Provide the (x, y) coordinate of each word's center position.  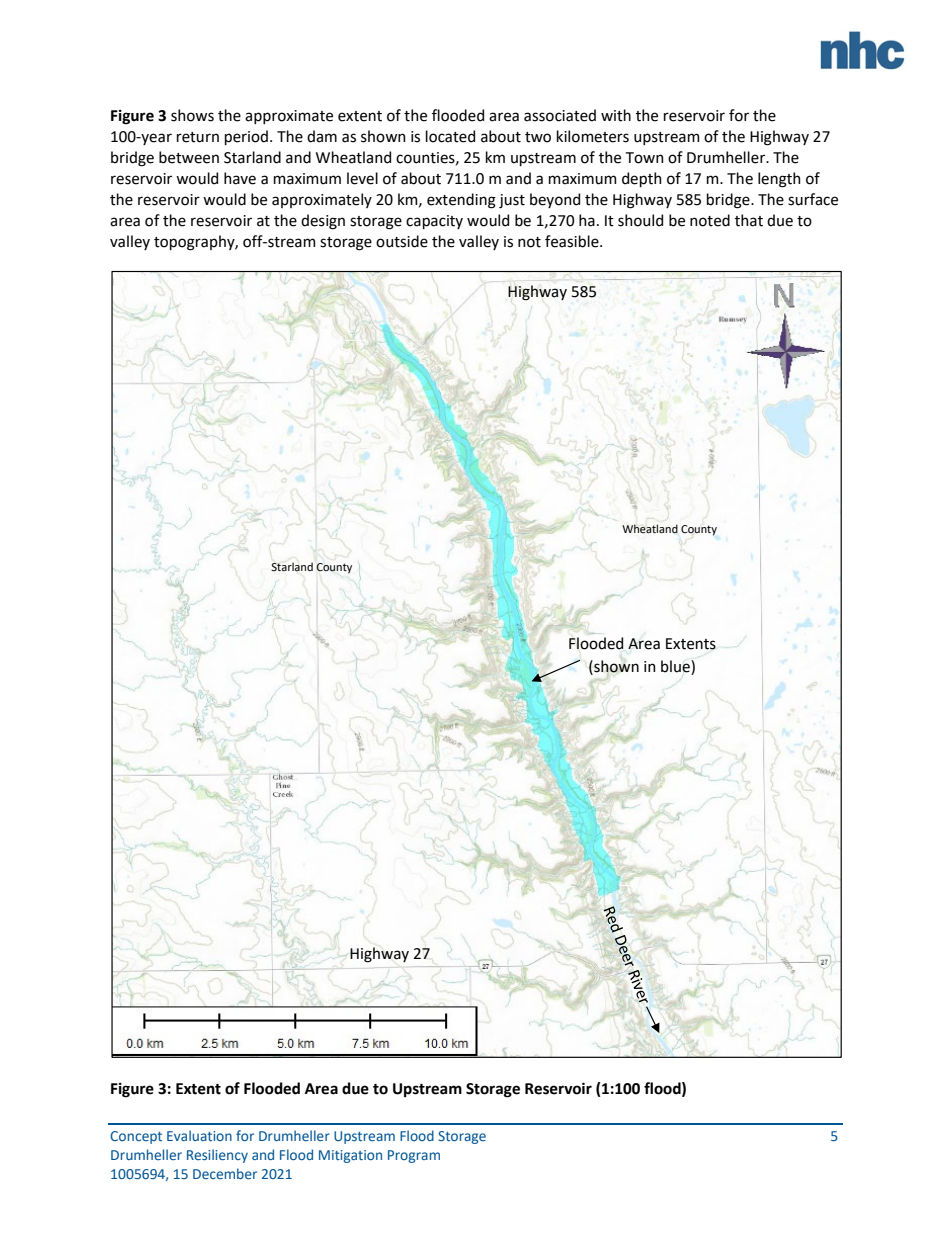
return (198, 137)
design (323, 222)
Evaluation (199, 1135)
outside (402, 241)
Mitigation (350, 1156)
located (450, 136)
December (225, 1173)
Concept (136, 1137)
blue (676, 666)
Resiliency (217, 1156)
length (779, 180)
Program (414, 1156)
